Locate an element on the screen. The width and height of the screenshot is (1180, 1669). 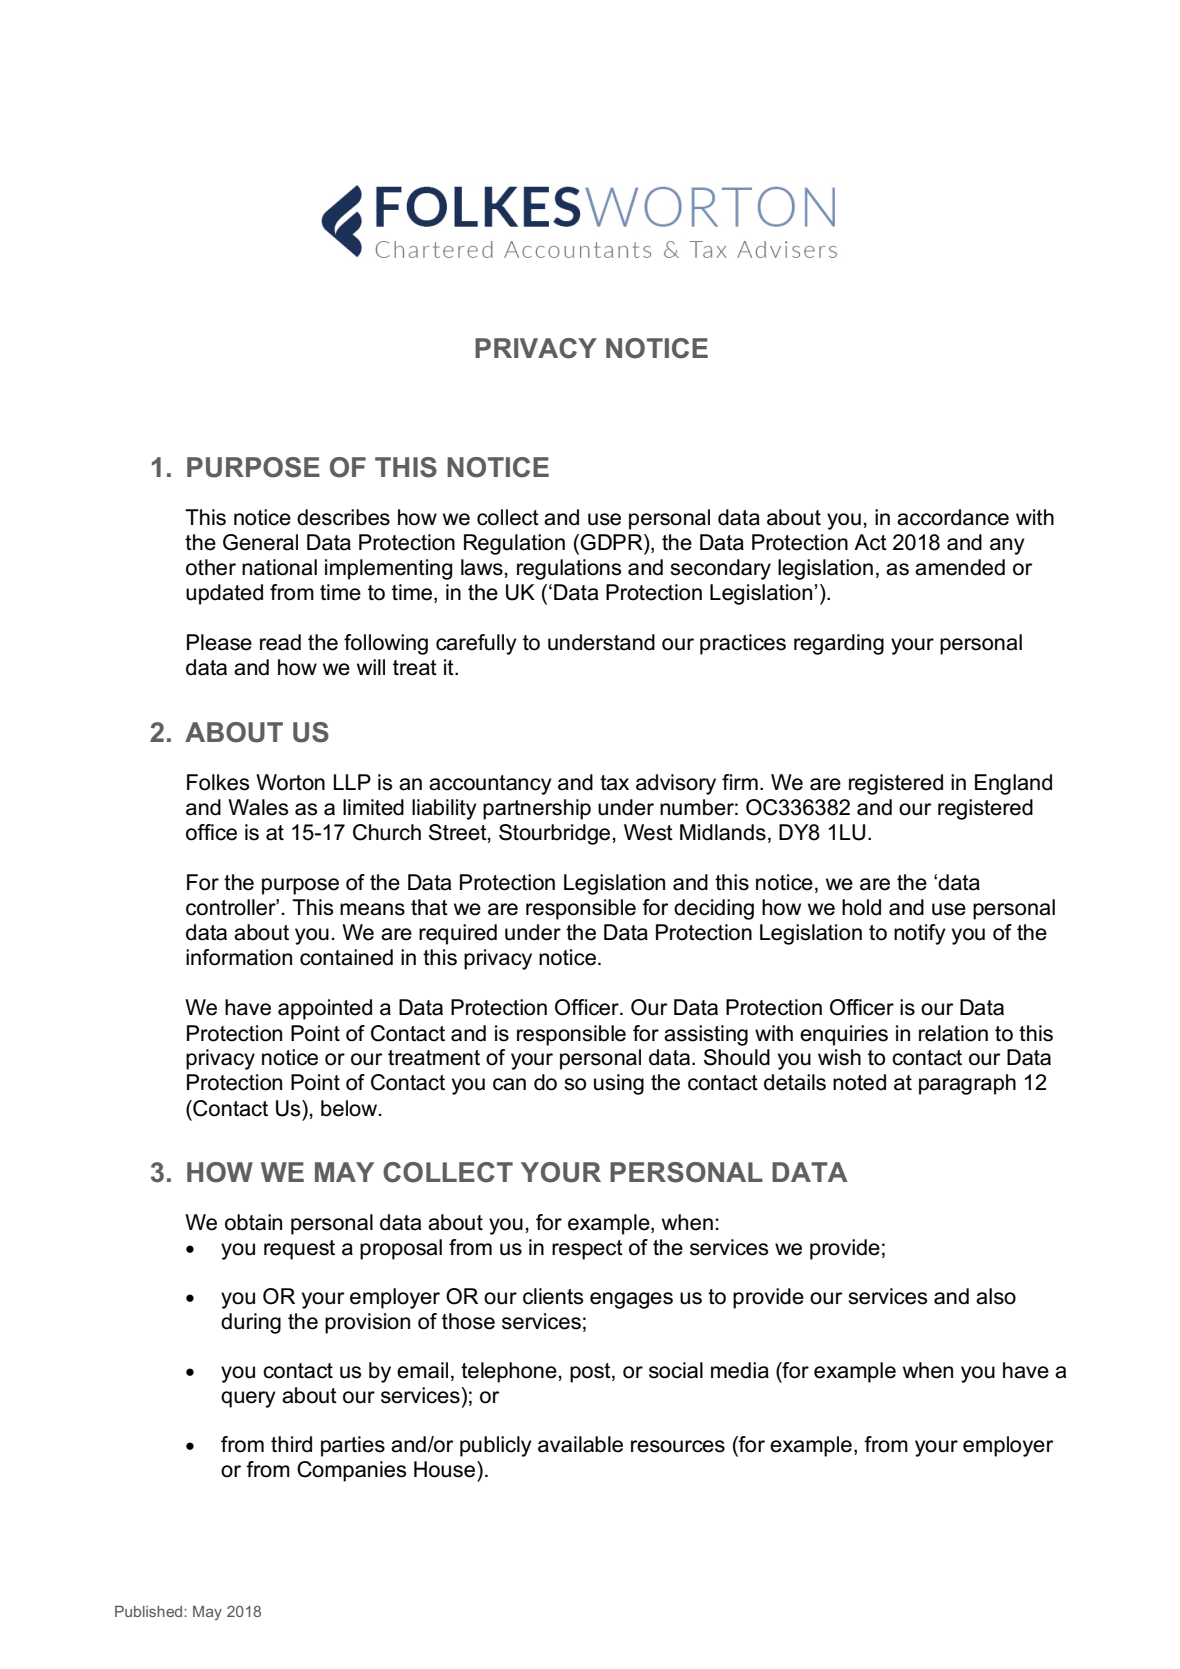
General is located at coordinates (260, 542).
